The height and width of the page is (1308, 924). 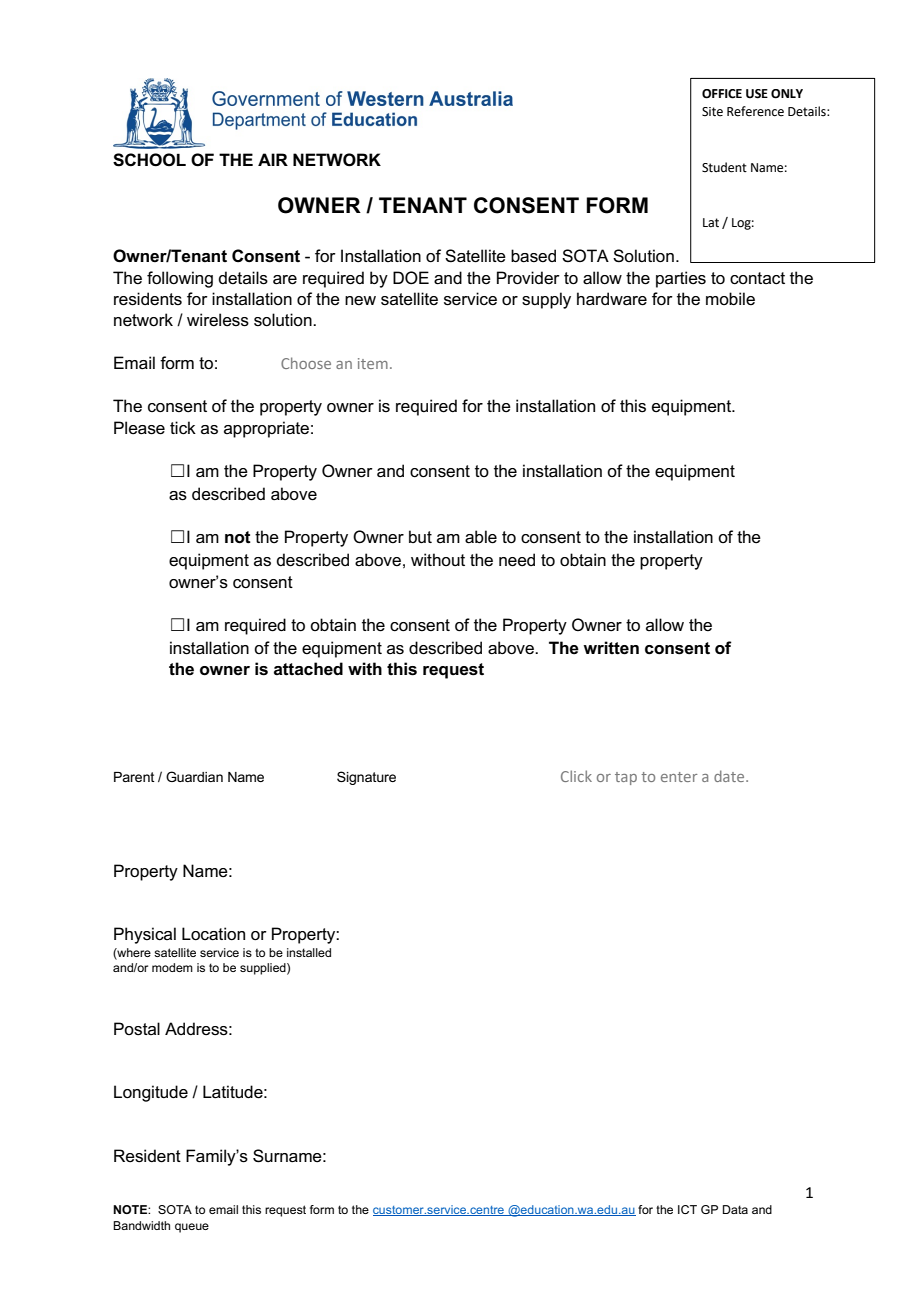 What do you see at coordinates (366, 778) in the page?
I see `Signature` at bounding box center [366, 778].
